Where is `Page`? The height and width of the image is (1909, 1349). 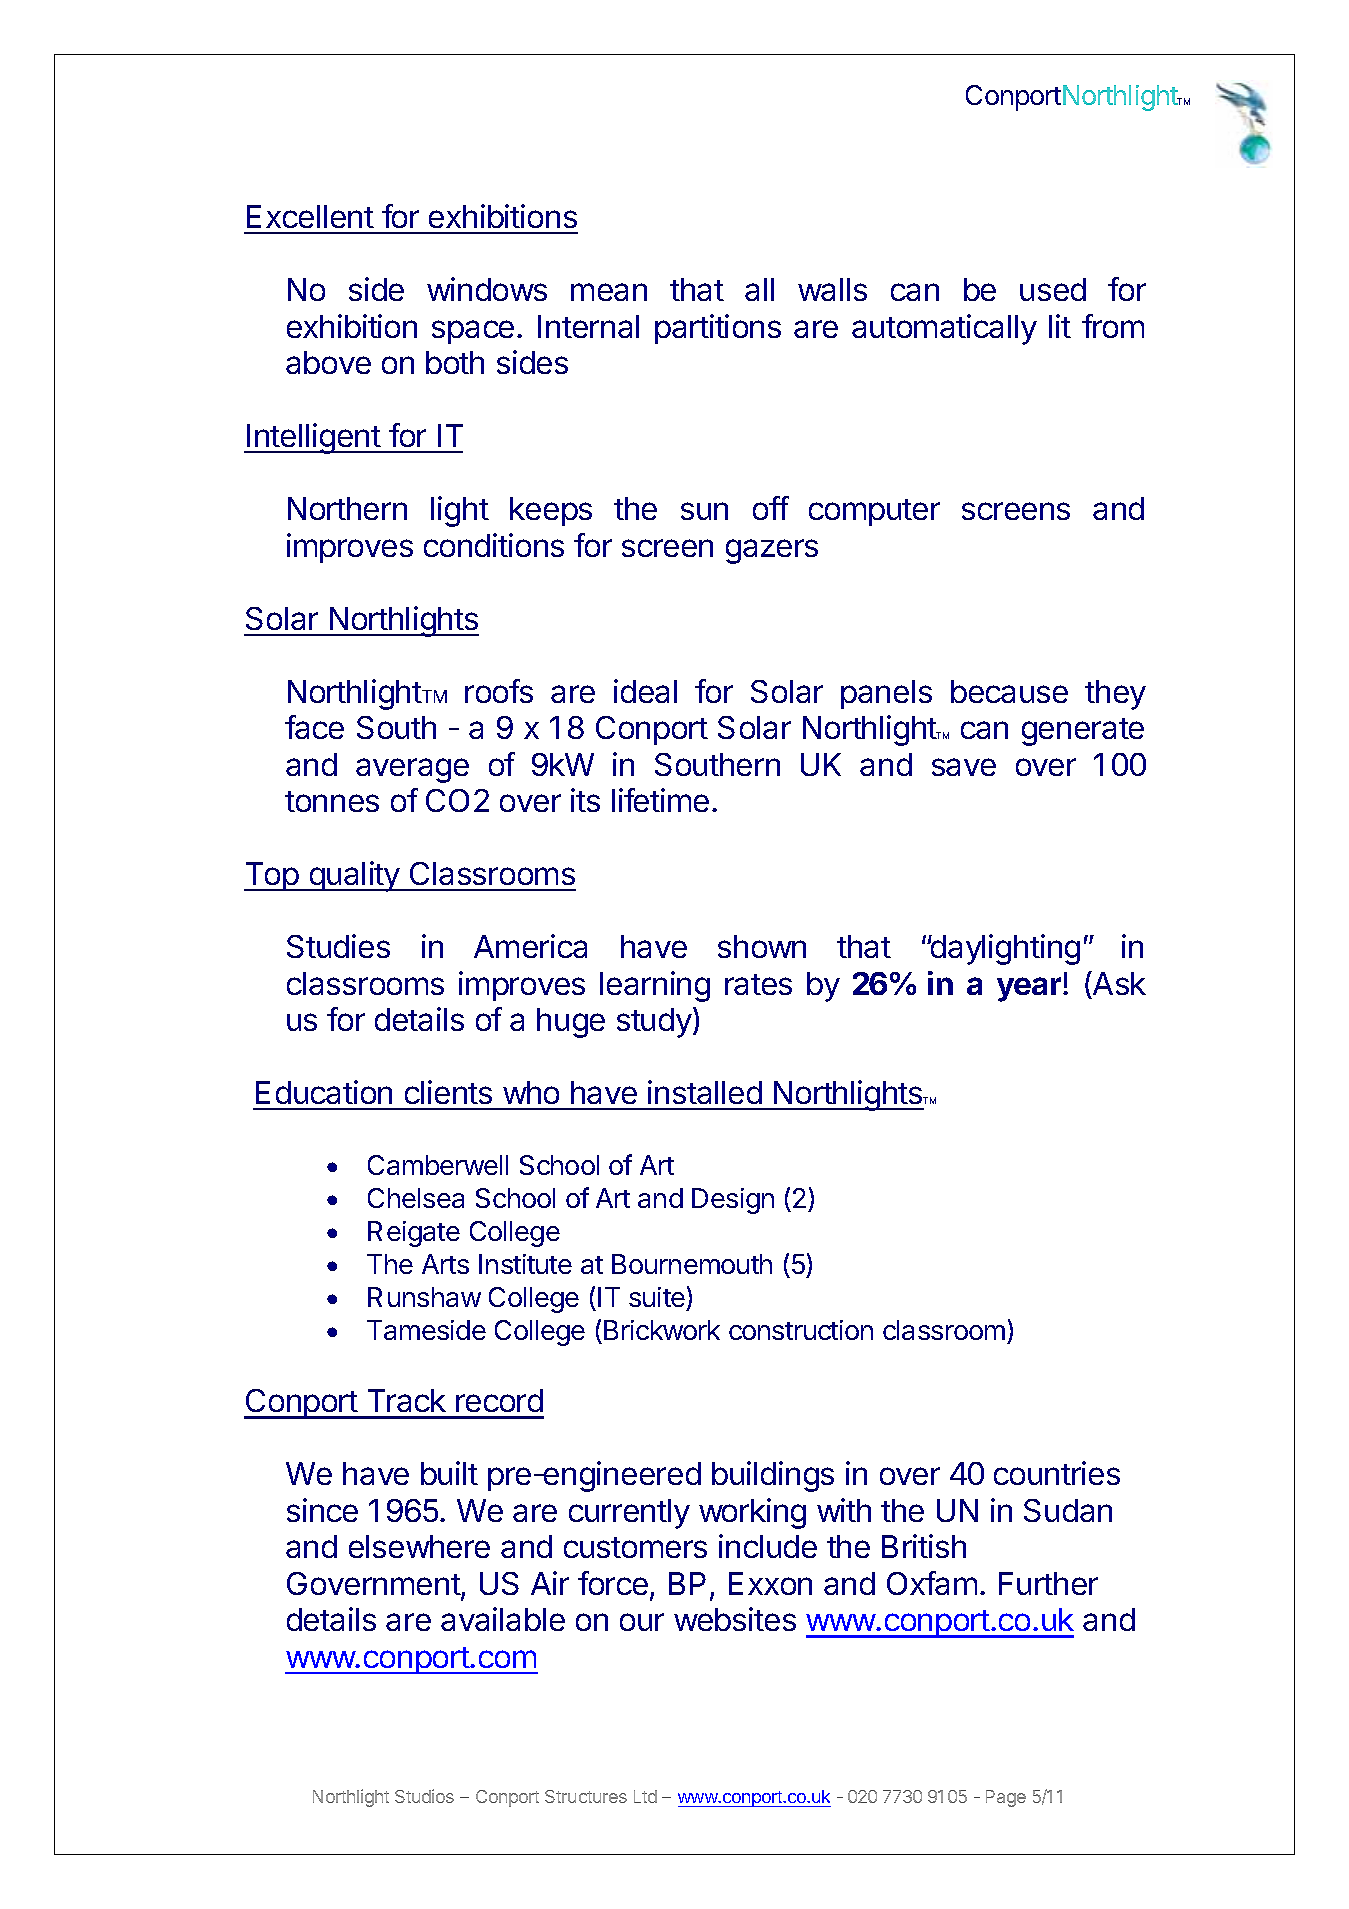 Page is located at coordinates (1006, 1798).
